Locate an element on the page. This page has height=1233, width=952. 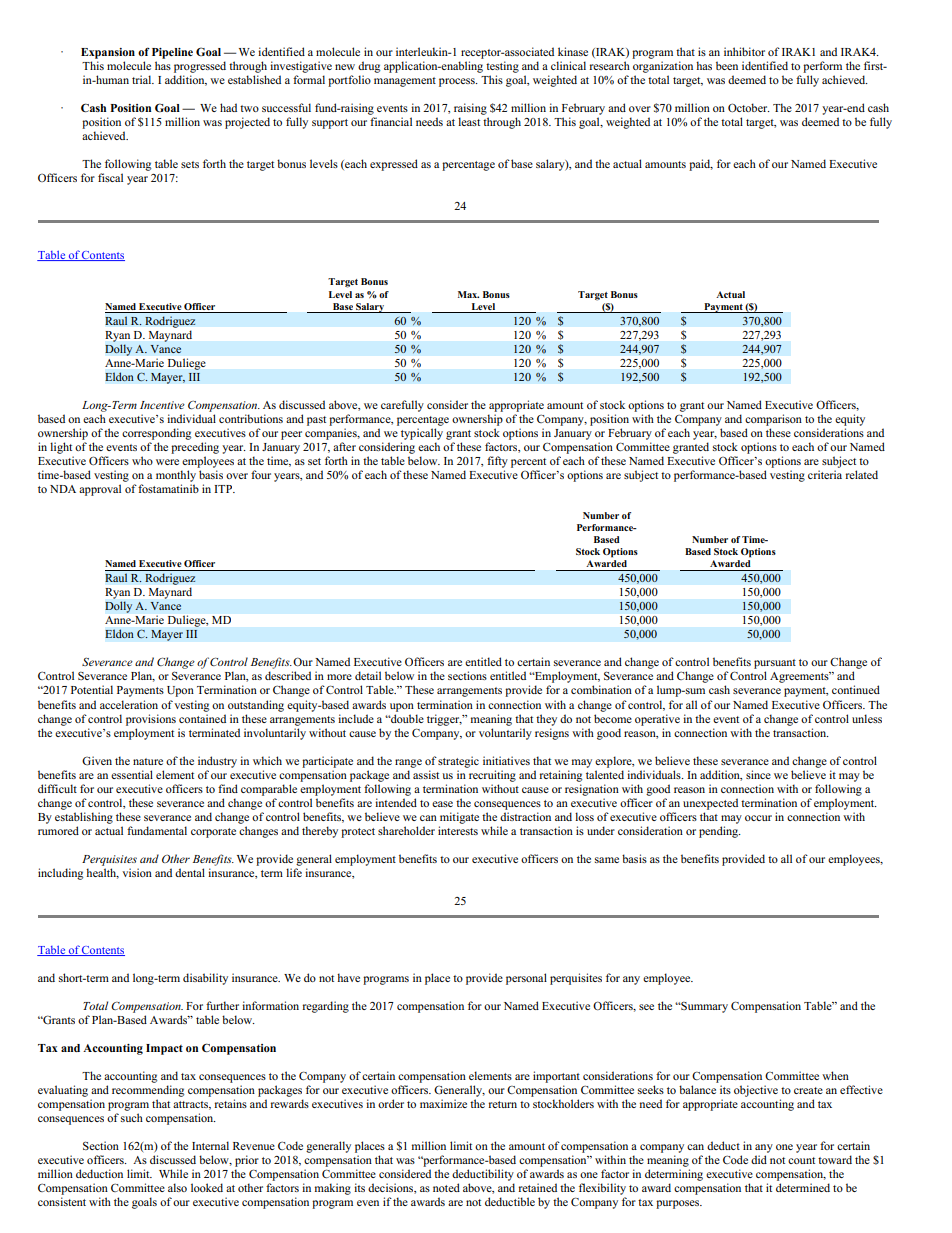
pursuant is located at coordinates (775, 665).
